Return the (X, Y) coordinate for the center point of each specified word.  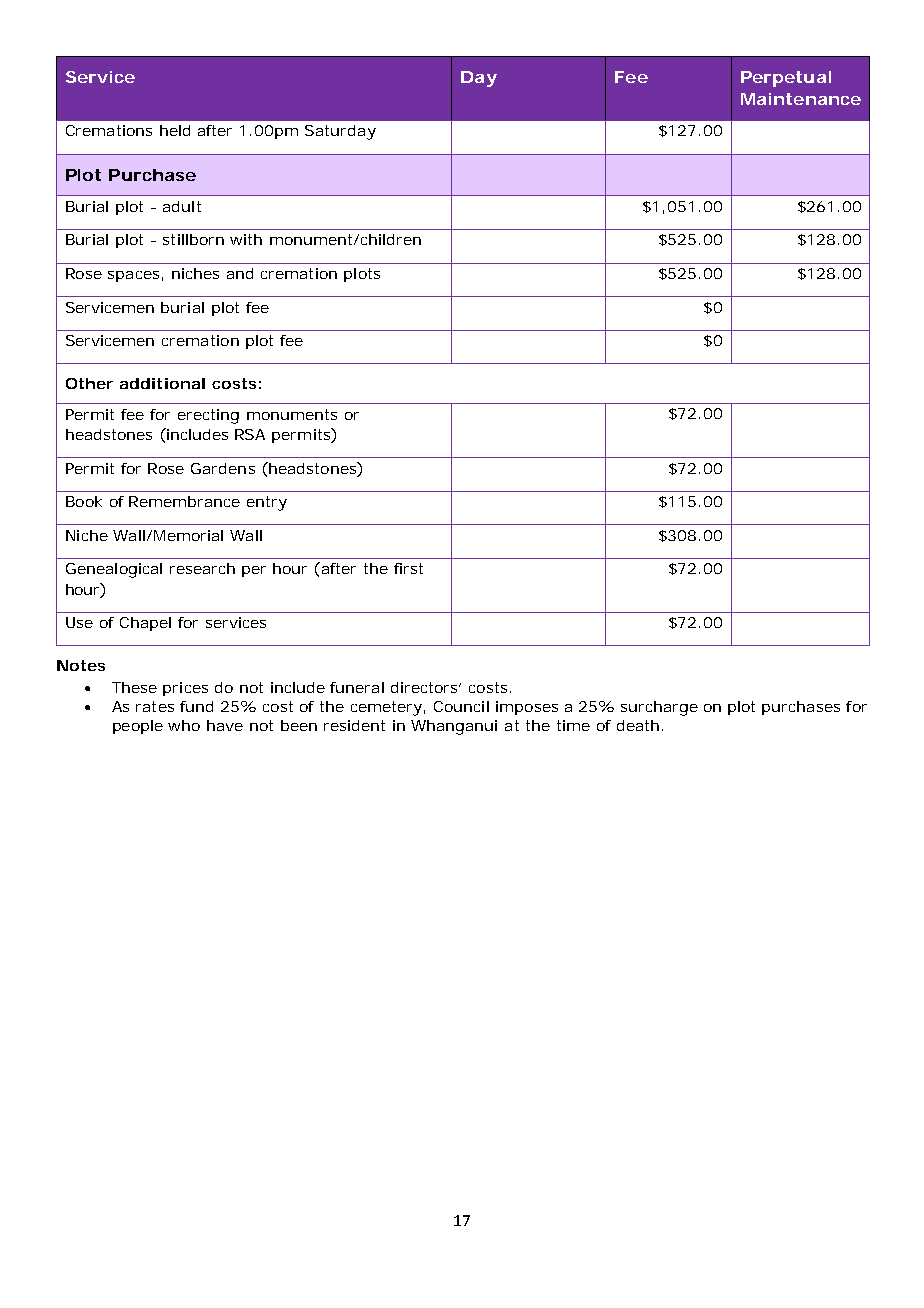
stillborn (193, 239)
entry (267, 503)
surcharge (659, 708)
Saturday (340, 132)
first (408, 568)
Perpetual (786, 79)
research (202, 568)
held (175, 130)
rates (155, 706)
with (246, 239)
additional (162, 383)
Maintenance (801, 99)
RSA (250, 434)
